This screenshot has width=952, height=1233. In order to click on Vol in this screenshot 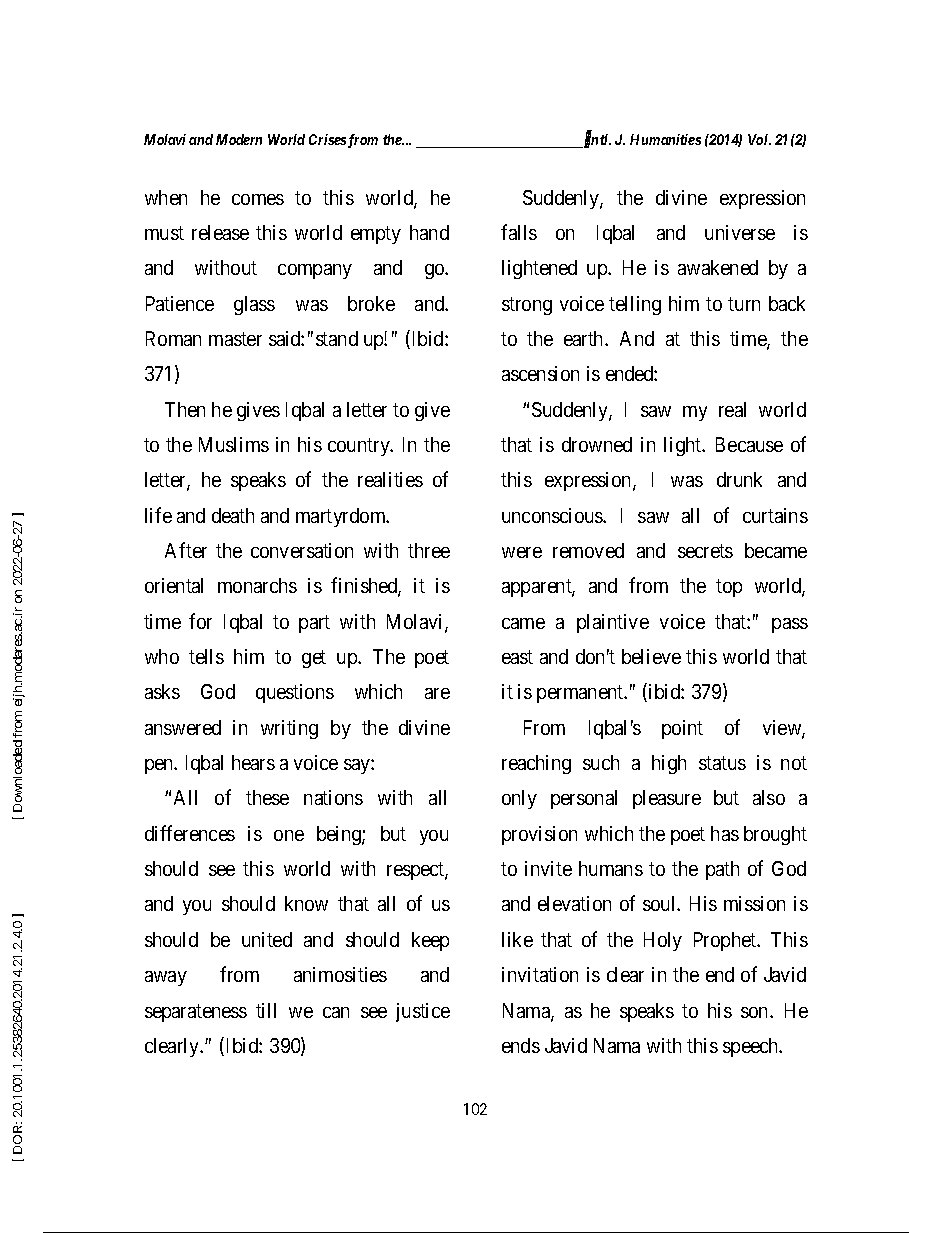, I will do `click(759, 139)`.
